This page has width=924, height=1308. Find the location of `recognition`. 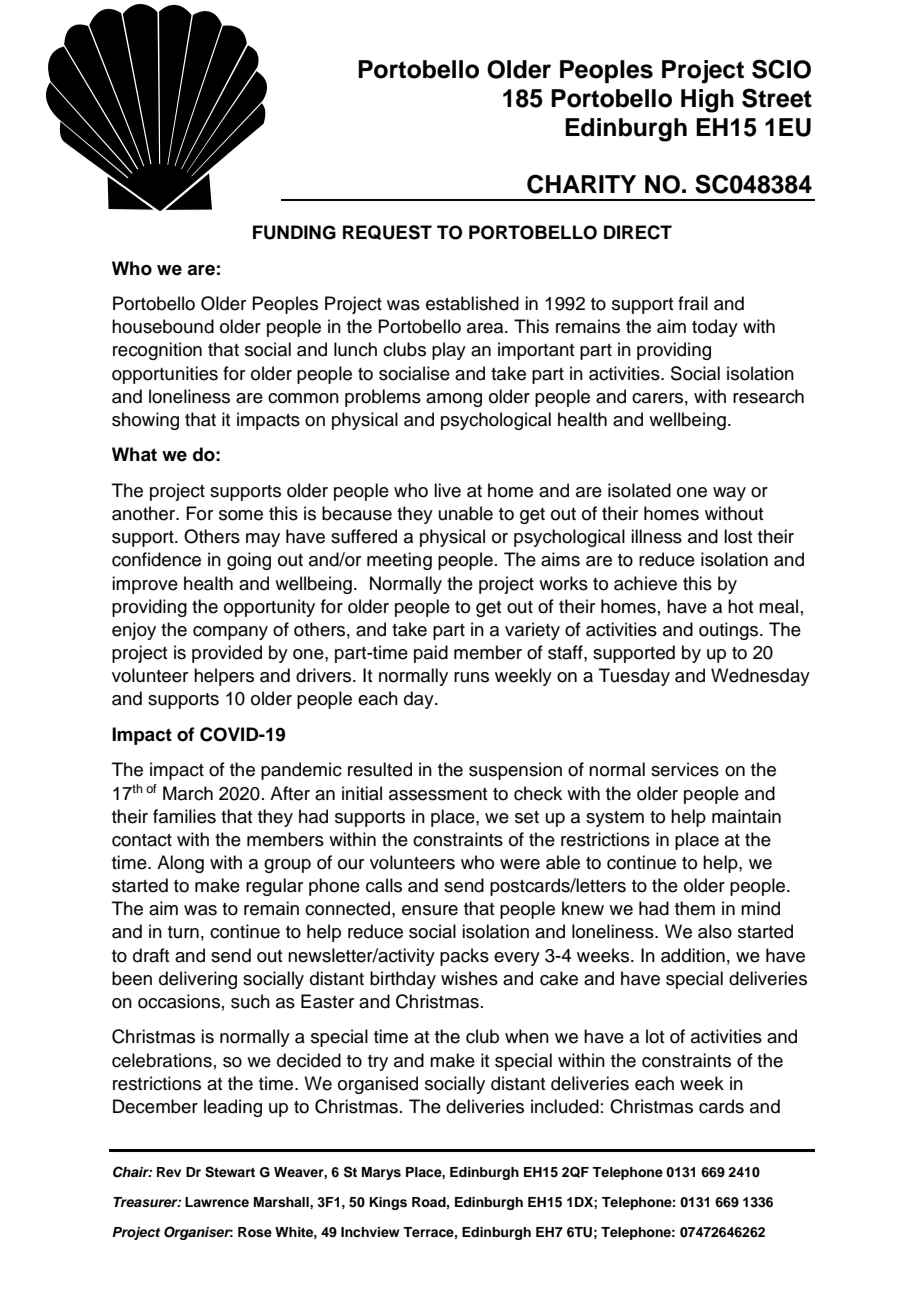

recognition is located at coordinates (157, 351).
